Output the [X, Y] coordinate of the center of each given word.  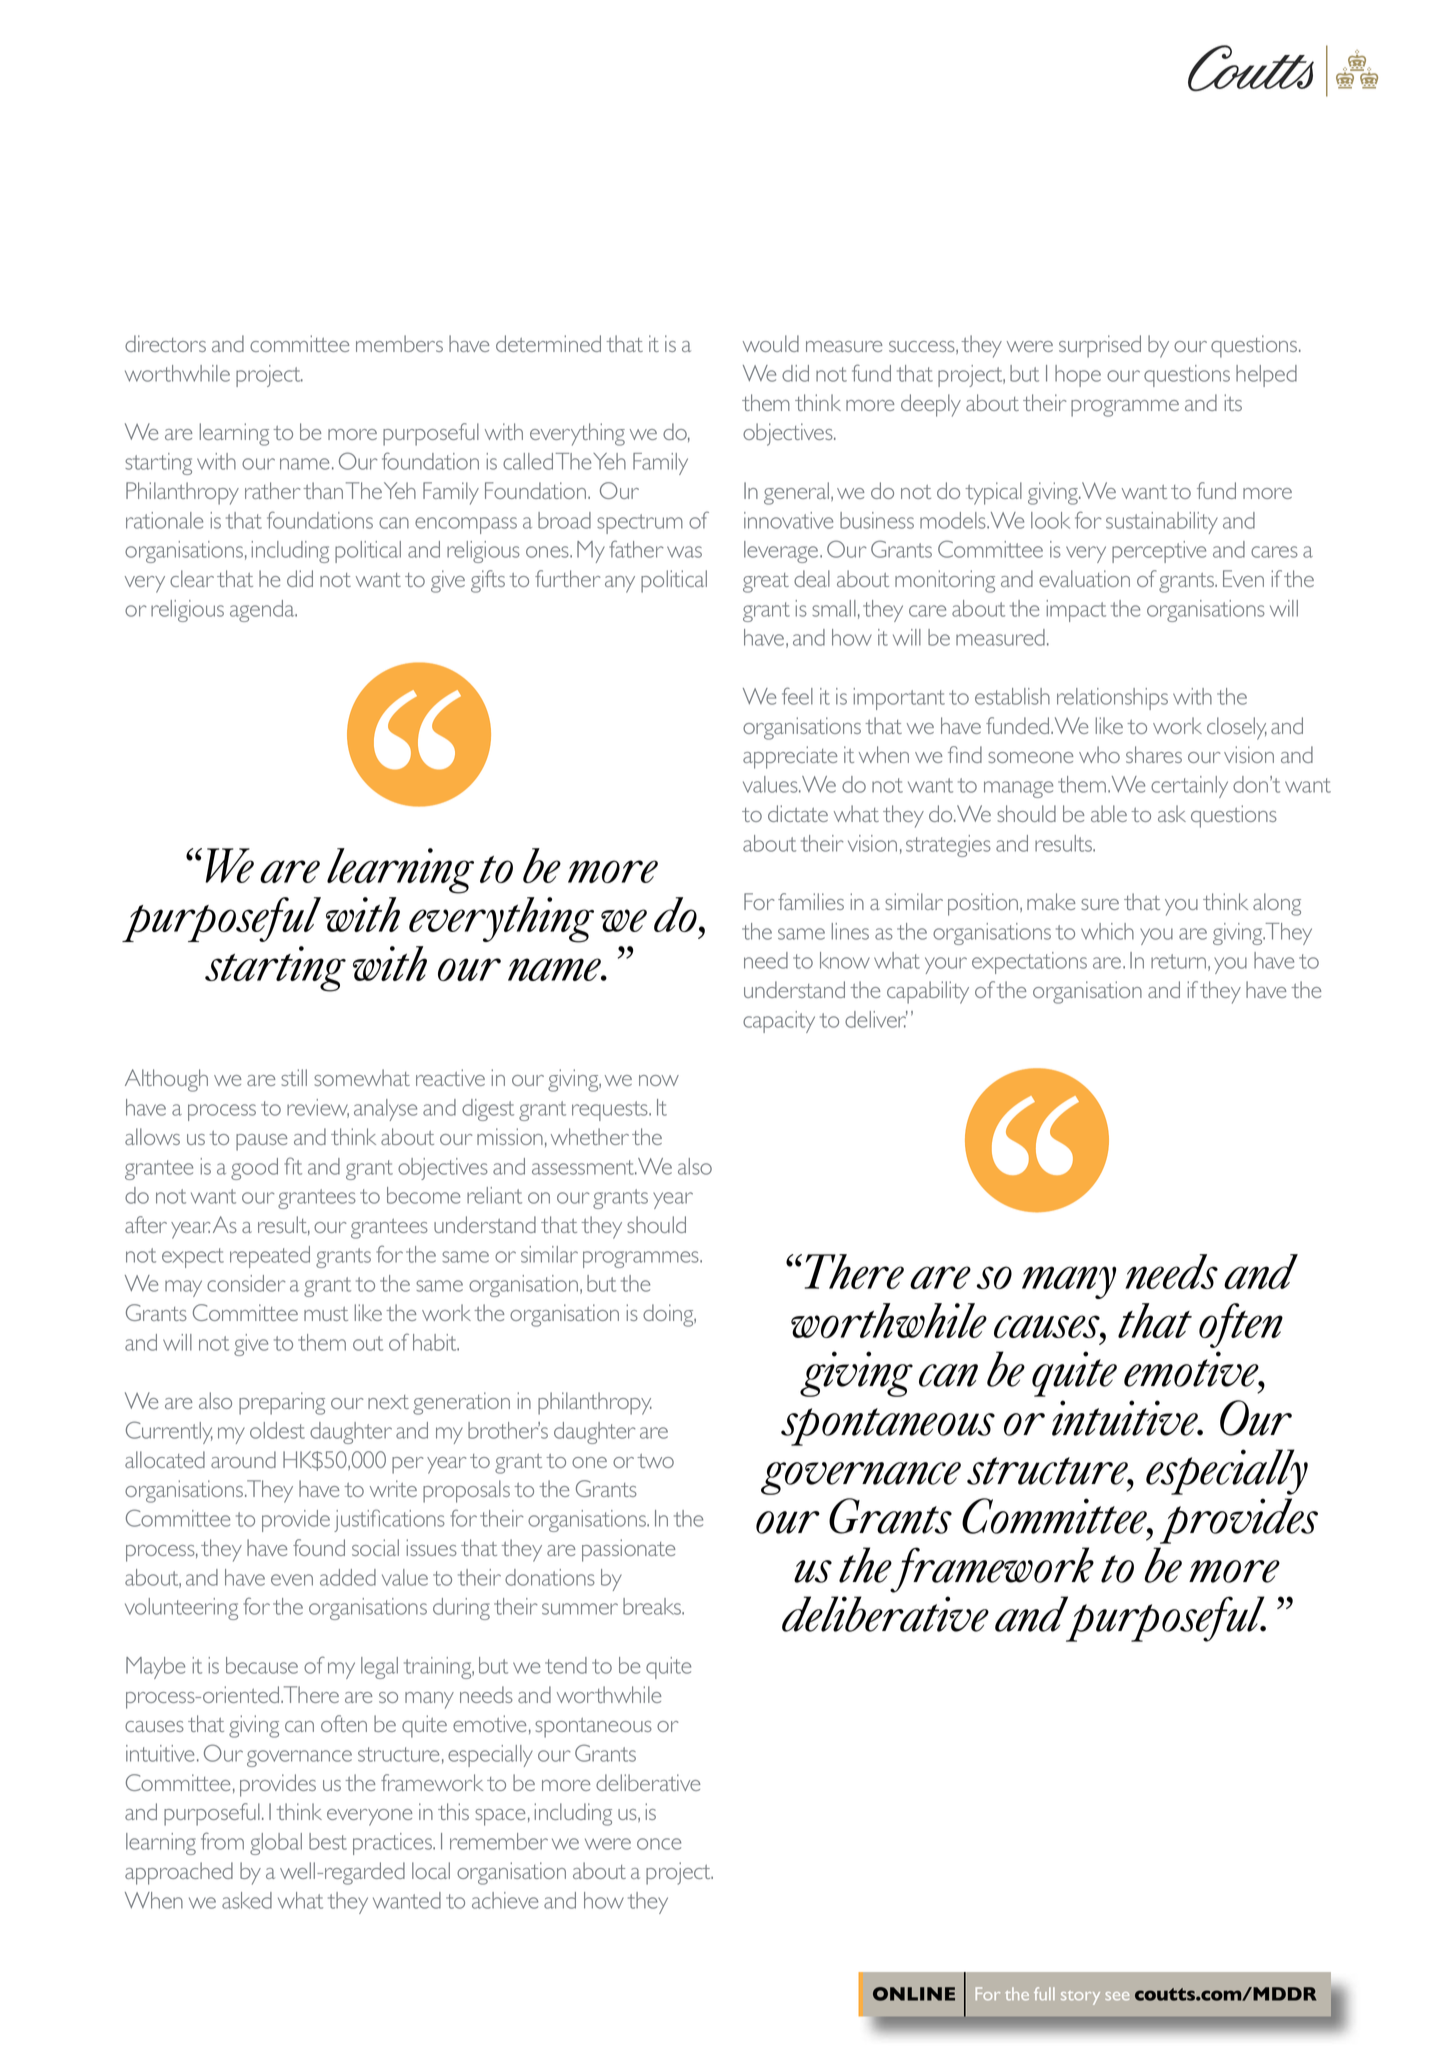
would [771, 343]
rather [273, 490]
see [1117, 1996]
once [659, 1844]
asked [247, 1900]
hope [1078, 376]
